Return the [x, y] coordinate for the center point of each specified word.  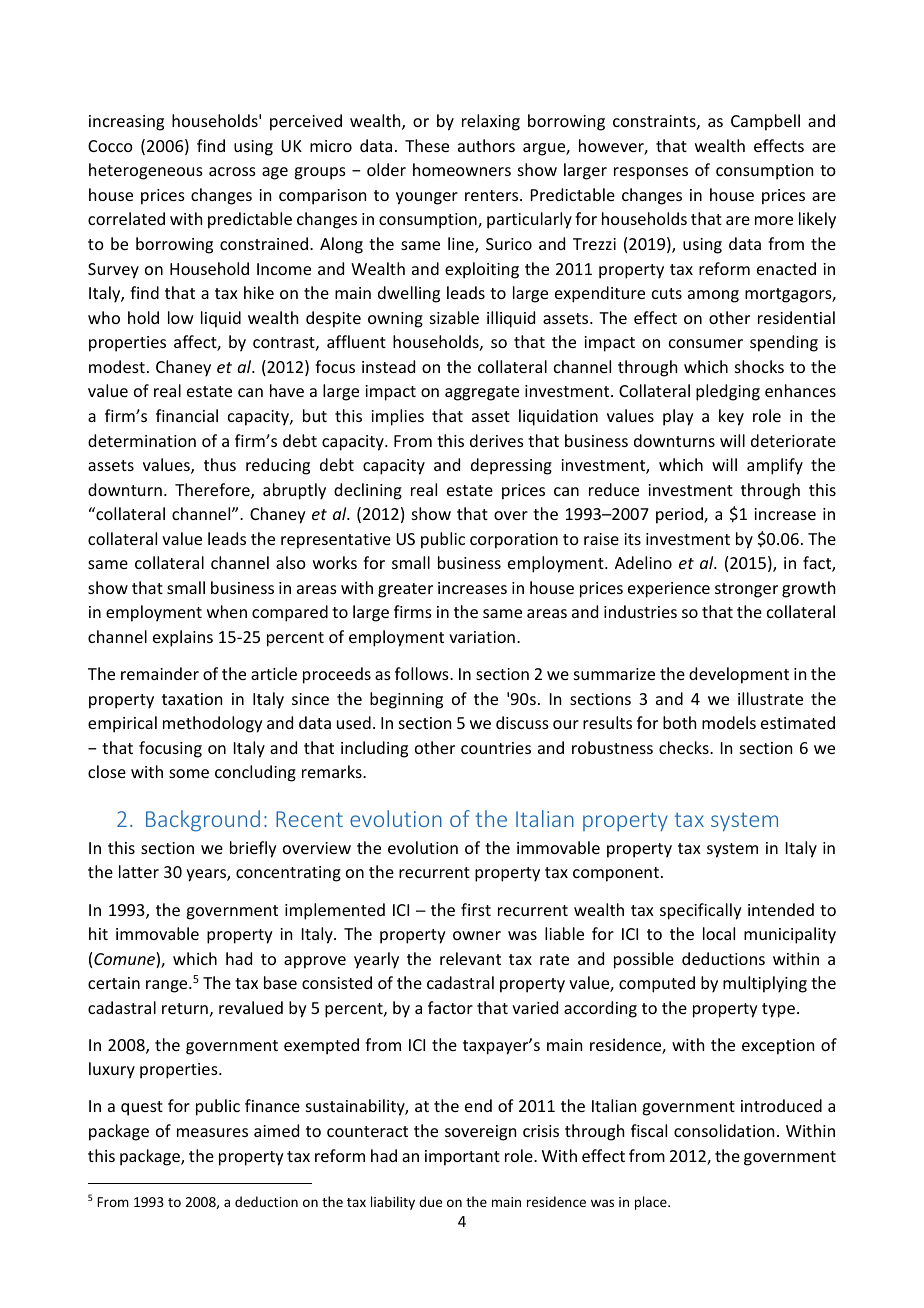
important [462, 1158]
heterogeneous [146, 171]
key [731, 417]
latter [139, 871]
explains [183, 638]
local [719, 933]
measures [212, 1132]
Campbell [765, 122]
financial [187, 415]
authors [486, 145]
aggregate [482, 393]
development [739, 675]
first [476, 909]
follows [423, 673]
